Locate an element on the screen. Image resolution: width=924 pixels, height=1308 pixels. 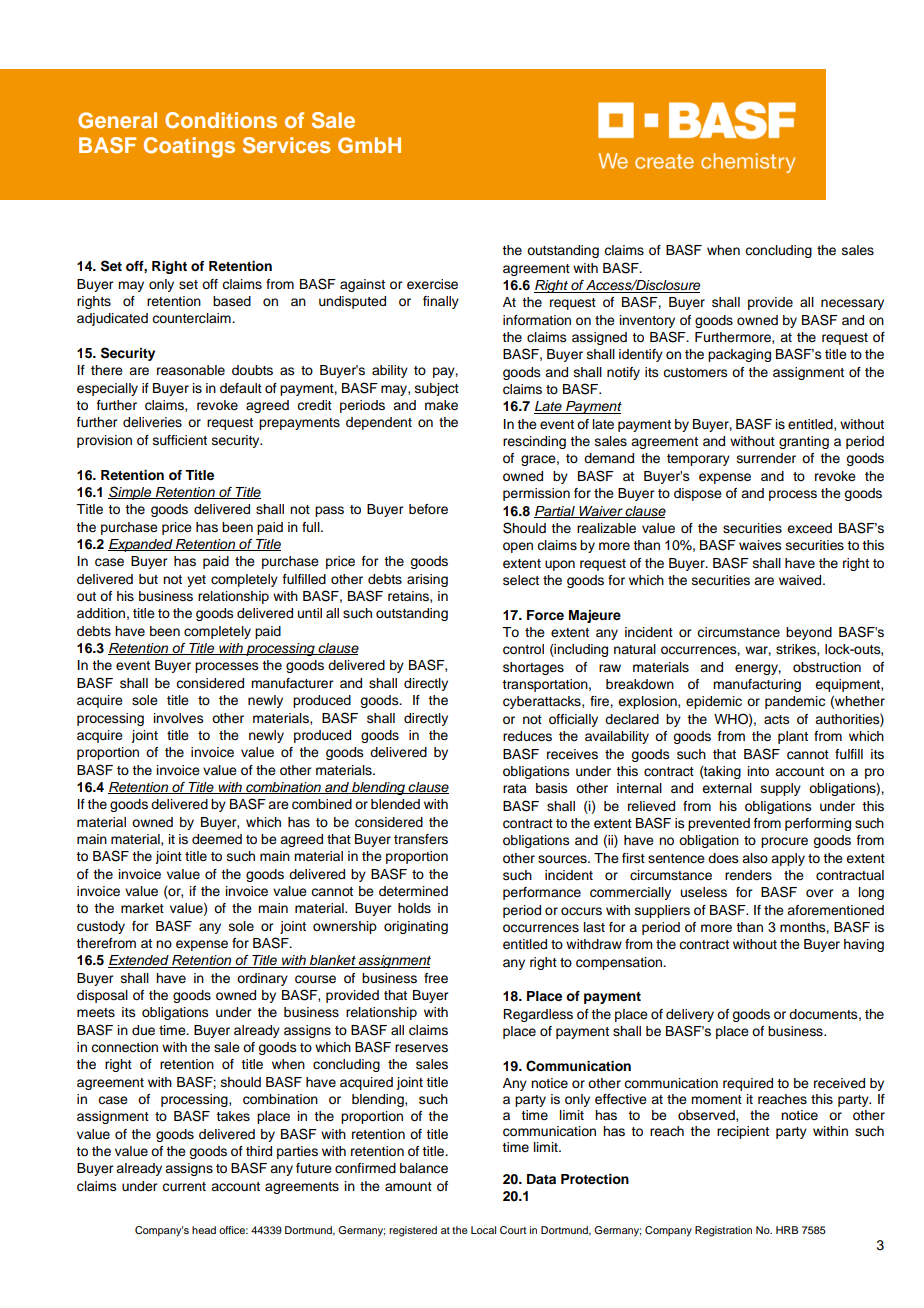
current is located at coordinates (184, 1187).
